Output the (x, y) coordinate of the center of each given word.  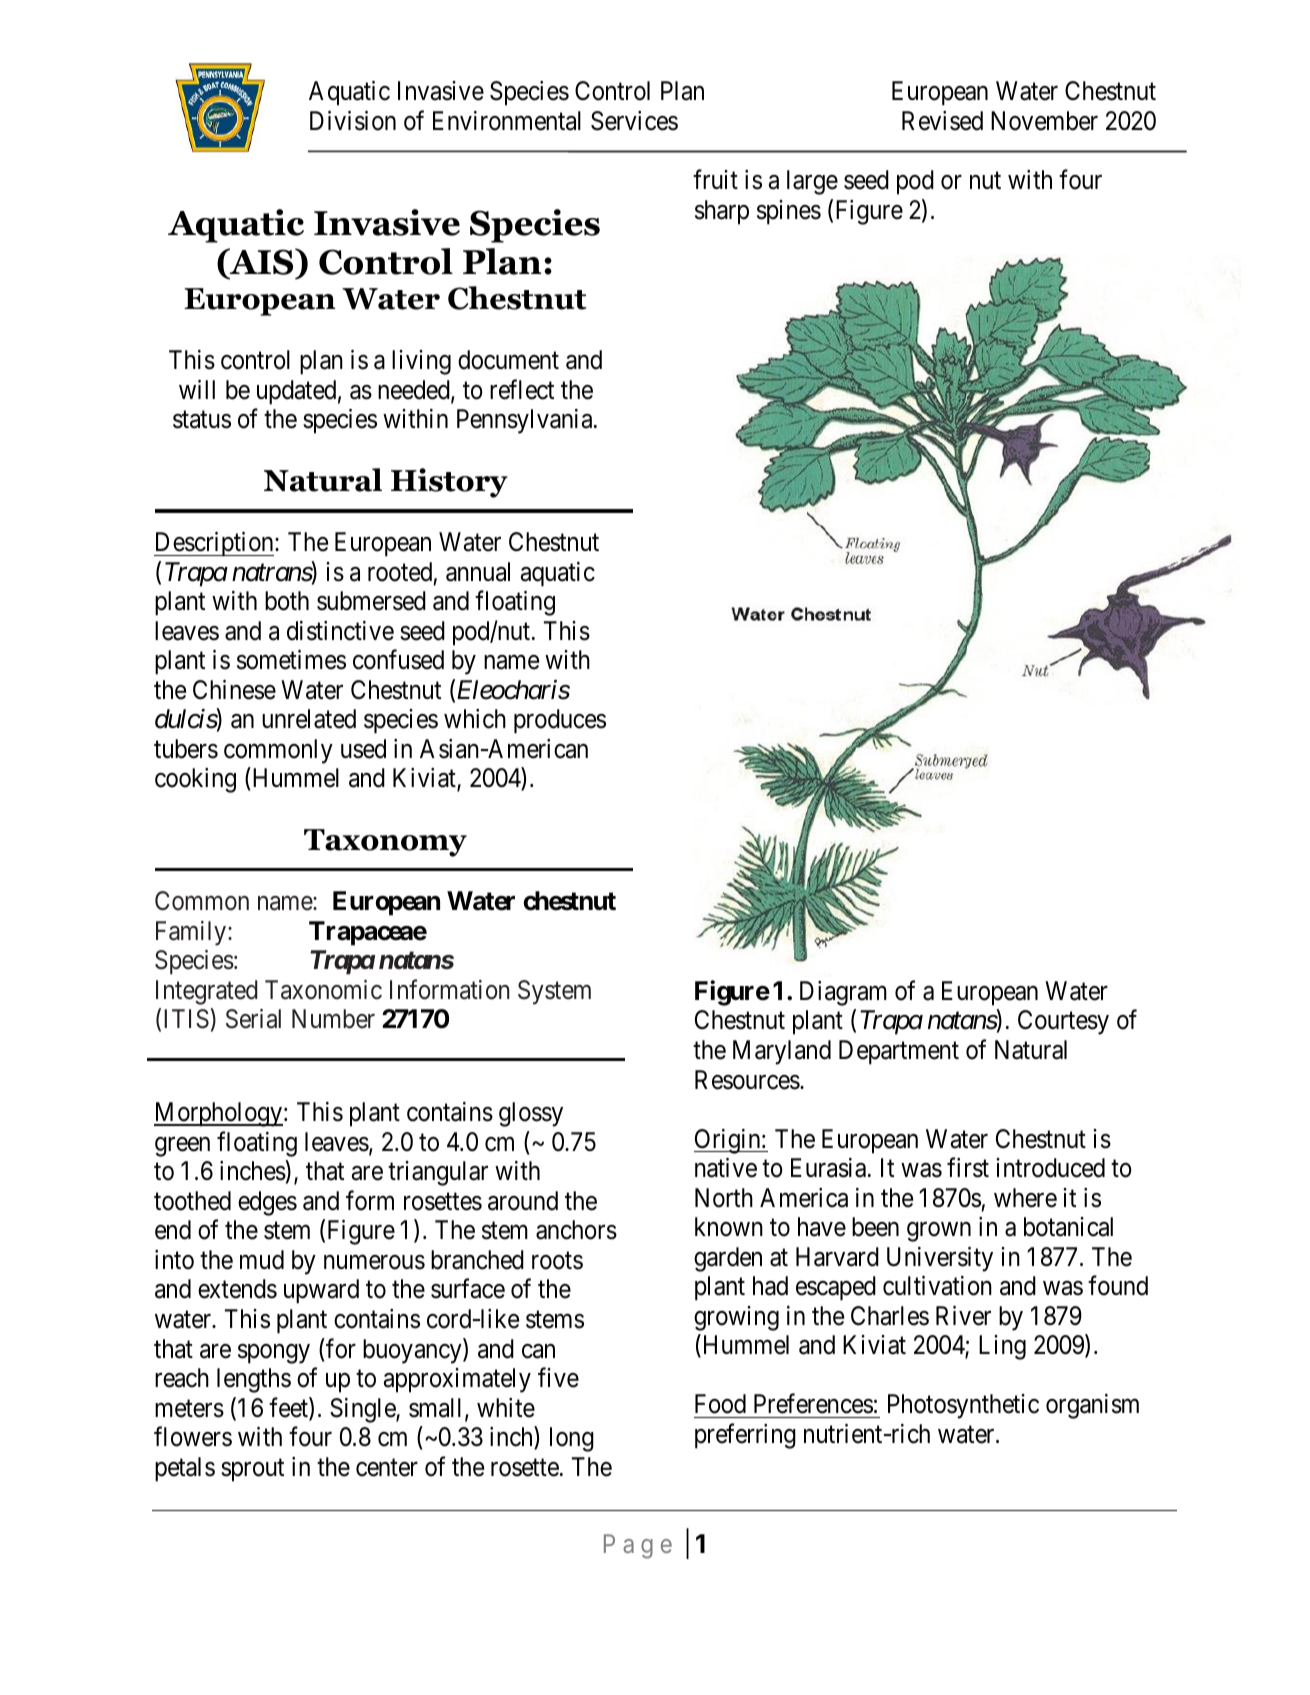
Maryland (782, 1052)
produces (560, 721)
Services (634, 121)
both (287, 601)
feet (289, 1408)
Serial (253, 1019)
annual (478, 572)
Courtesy (1063, 1022)
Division (353, 121)
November (1044, 121)
